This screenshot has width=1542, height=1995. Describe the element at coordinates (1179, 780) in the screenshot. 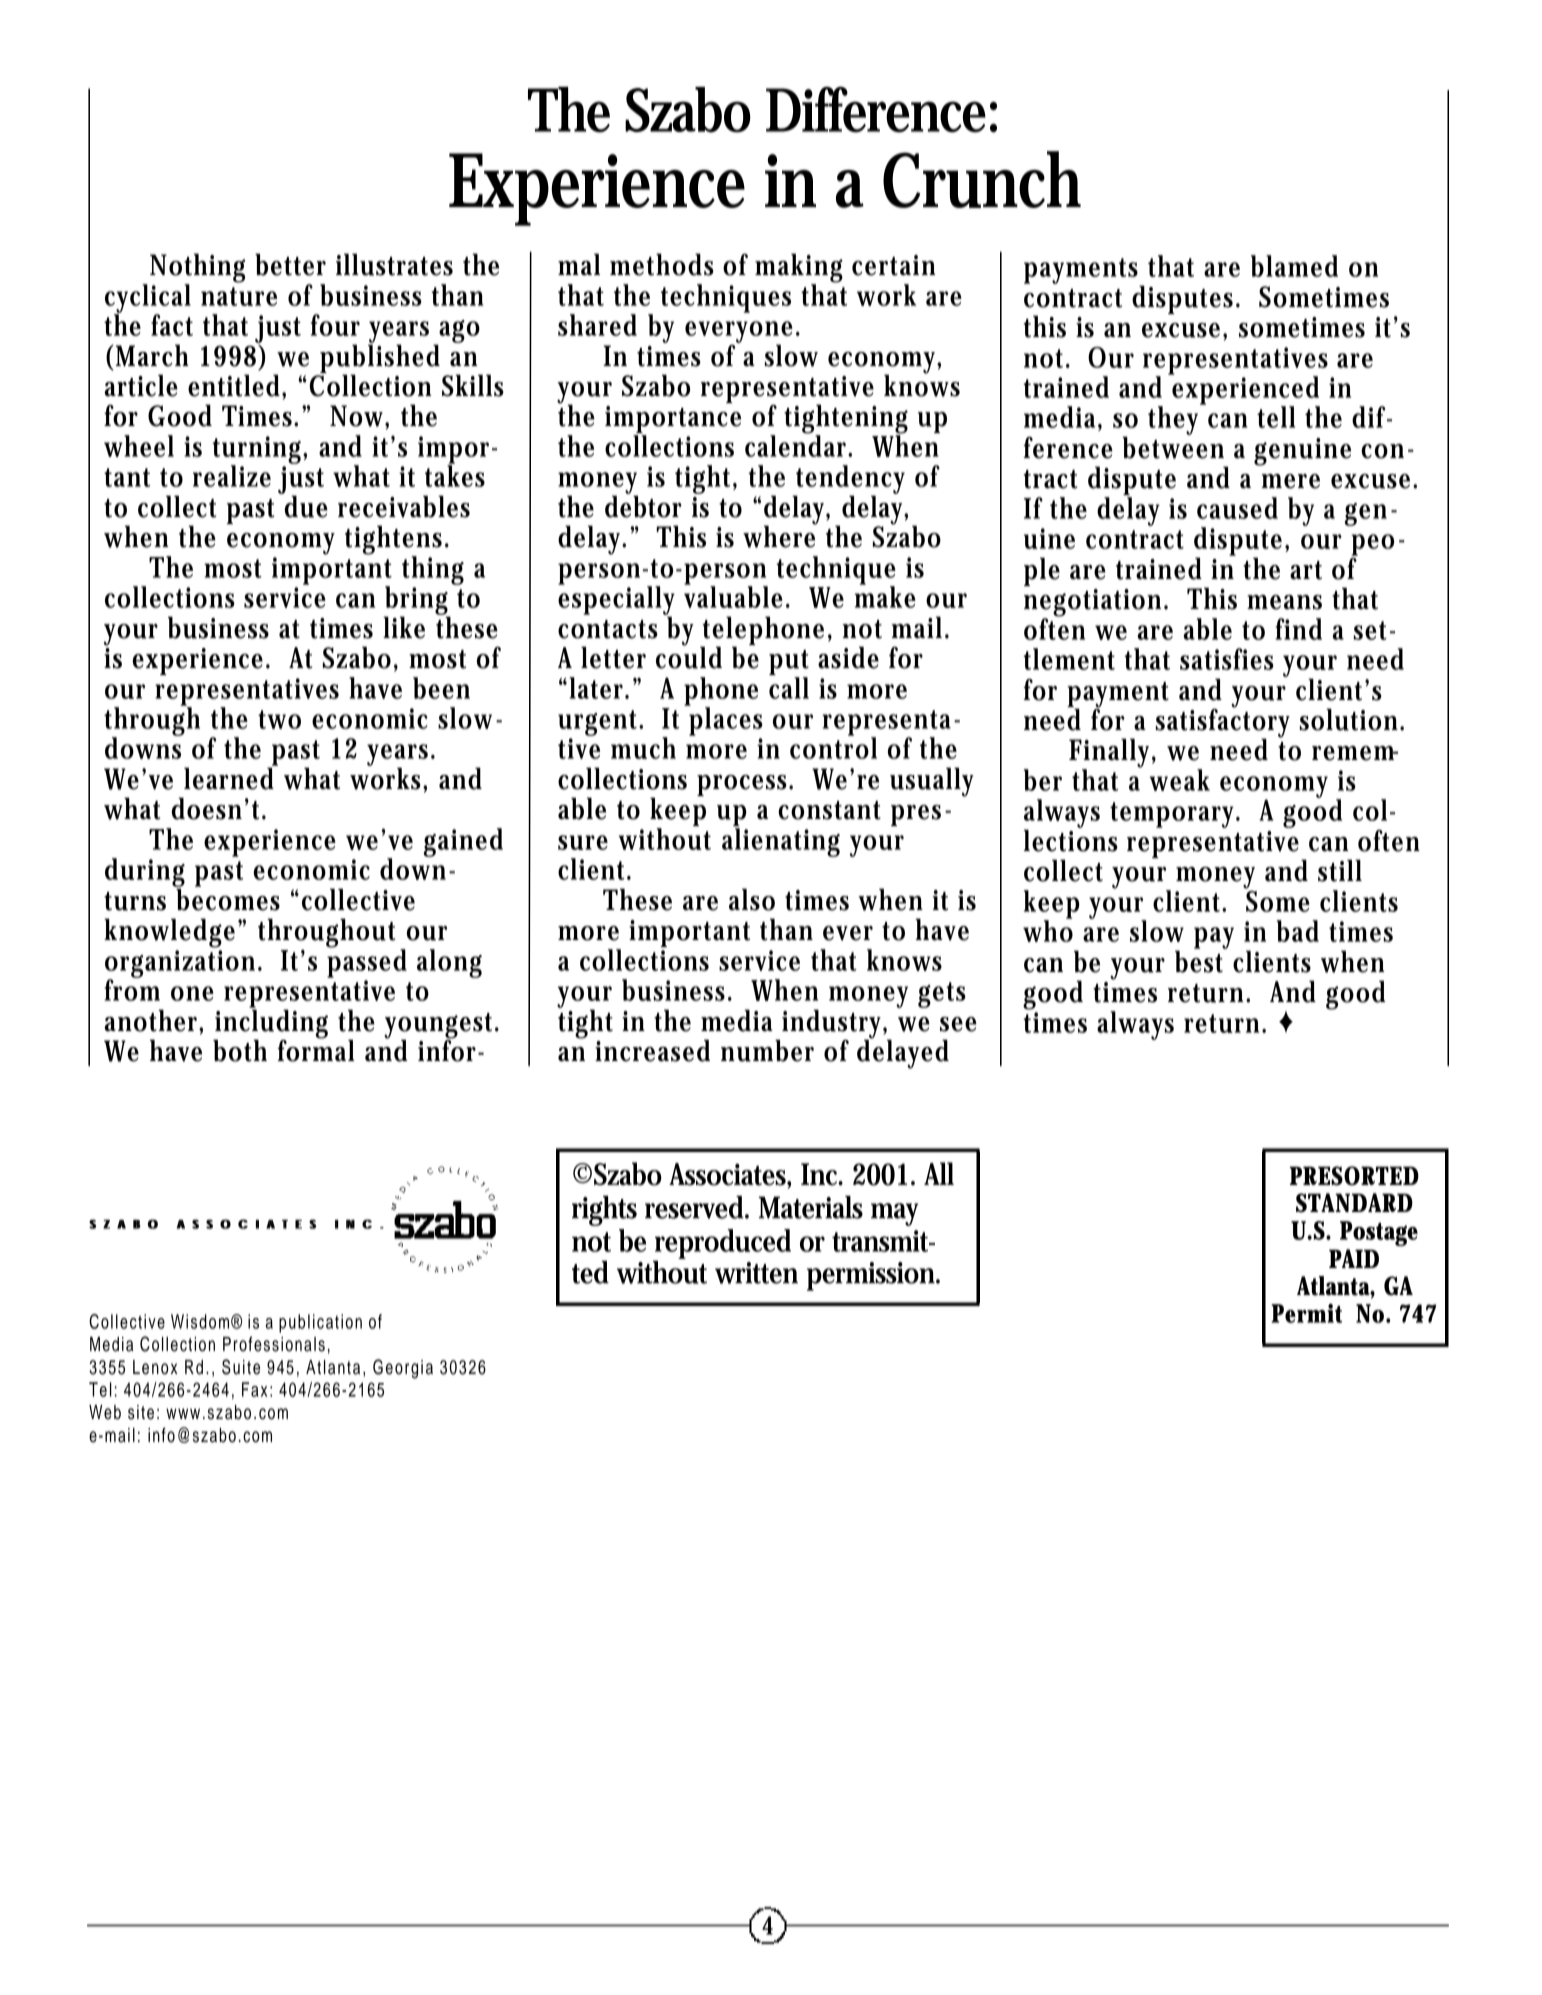

I see `weak` at that location.
